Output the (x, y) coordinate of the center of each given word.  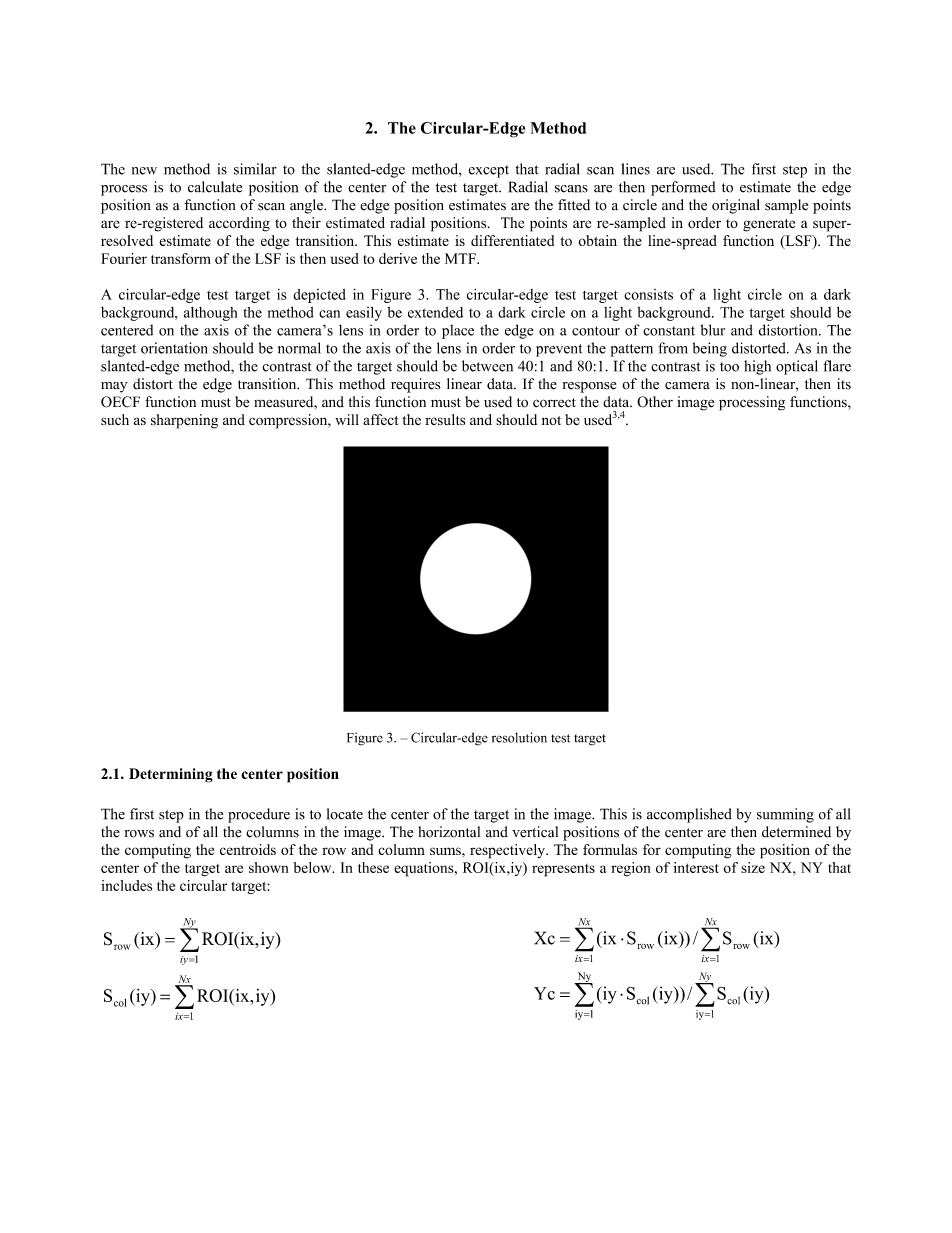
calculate (215, 187)
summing (785, 815)
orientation (174, 348)
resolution (519, 737)
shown (268, 867)
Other (655, 402)
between (487, 366)
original (736, 206)
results (445, 419)
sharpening (184, 421)
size (753, 867)
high (757, 367)
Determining (171, 775)
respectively (509, 851)
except (488, 171)
